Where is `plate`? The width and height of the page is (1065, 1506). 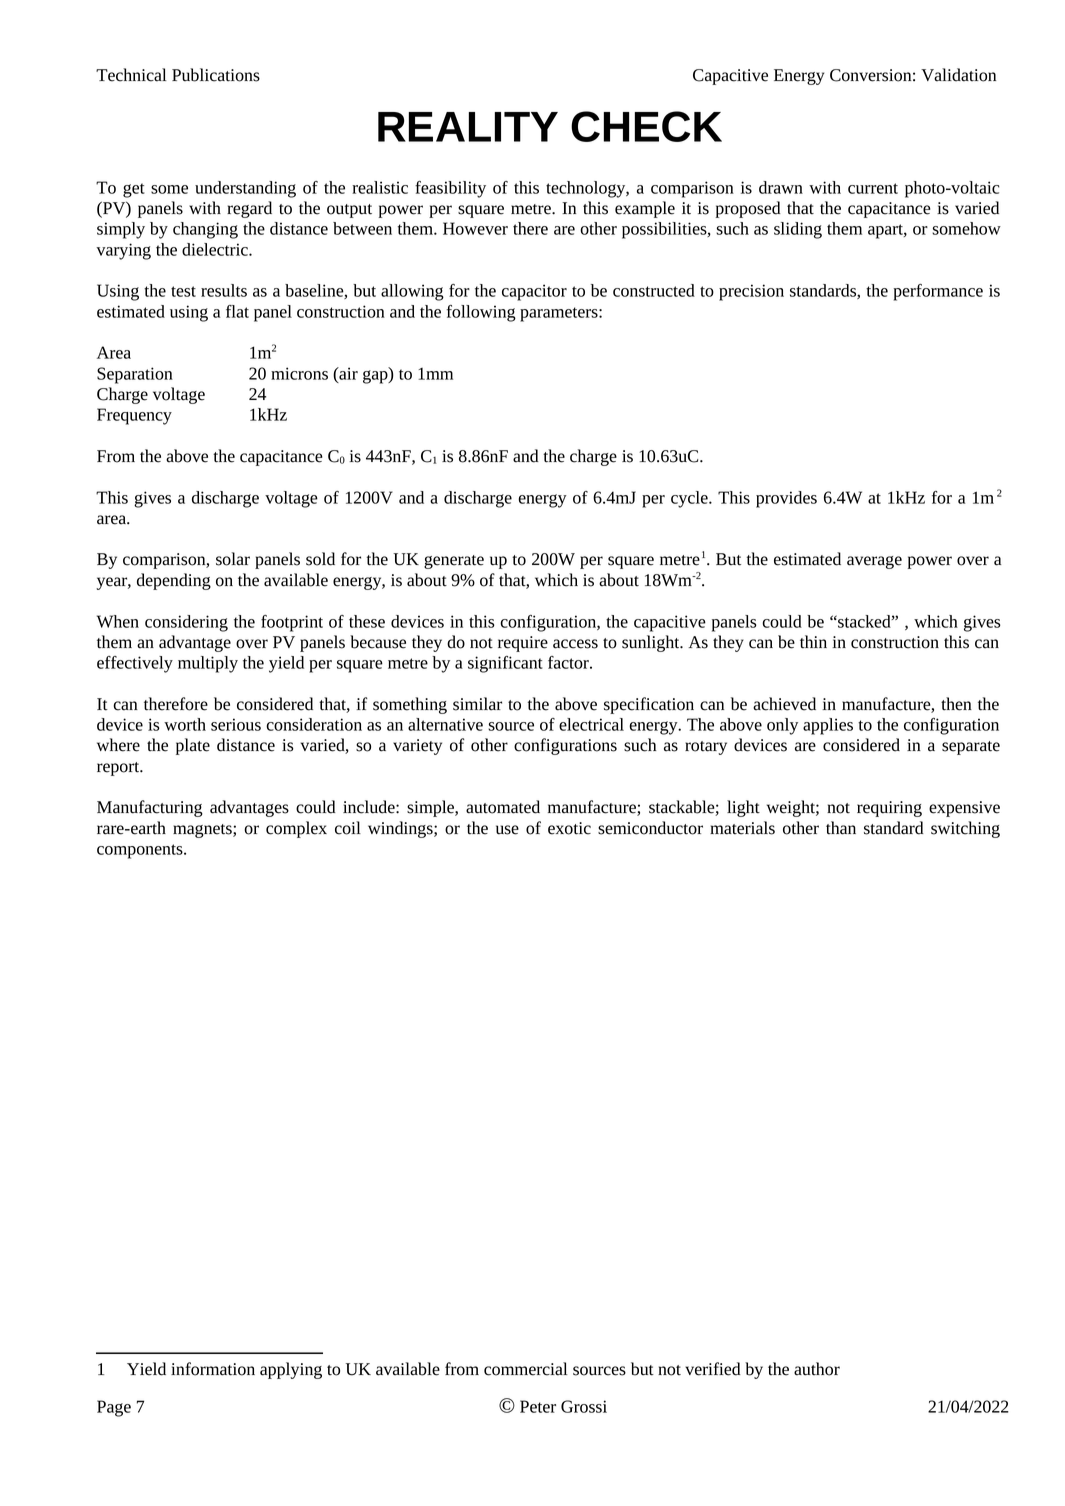
plate is located at coordinates (193, 746).
